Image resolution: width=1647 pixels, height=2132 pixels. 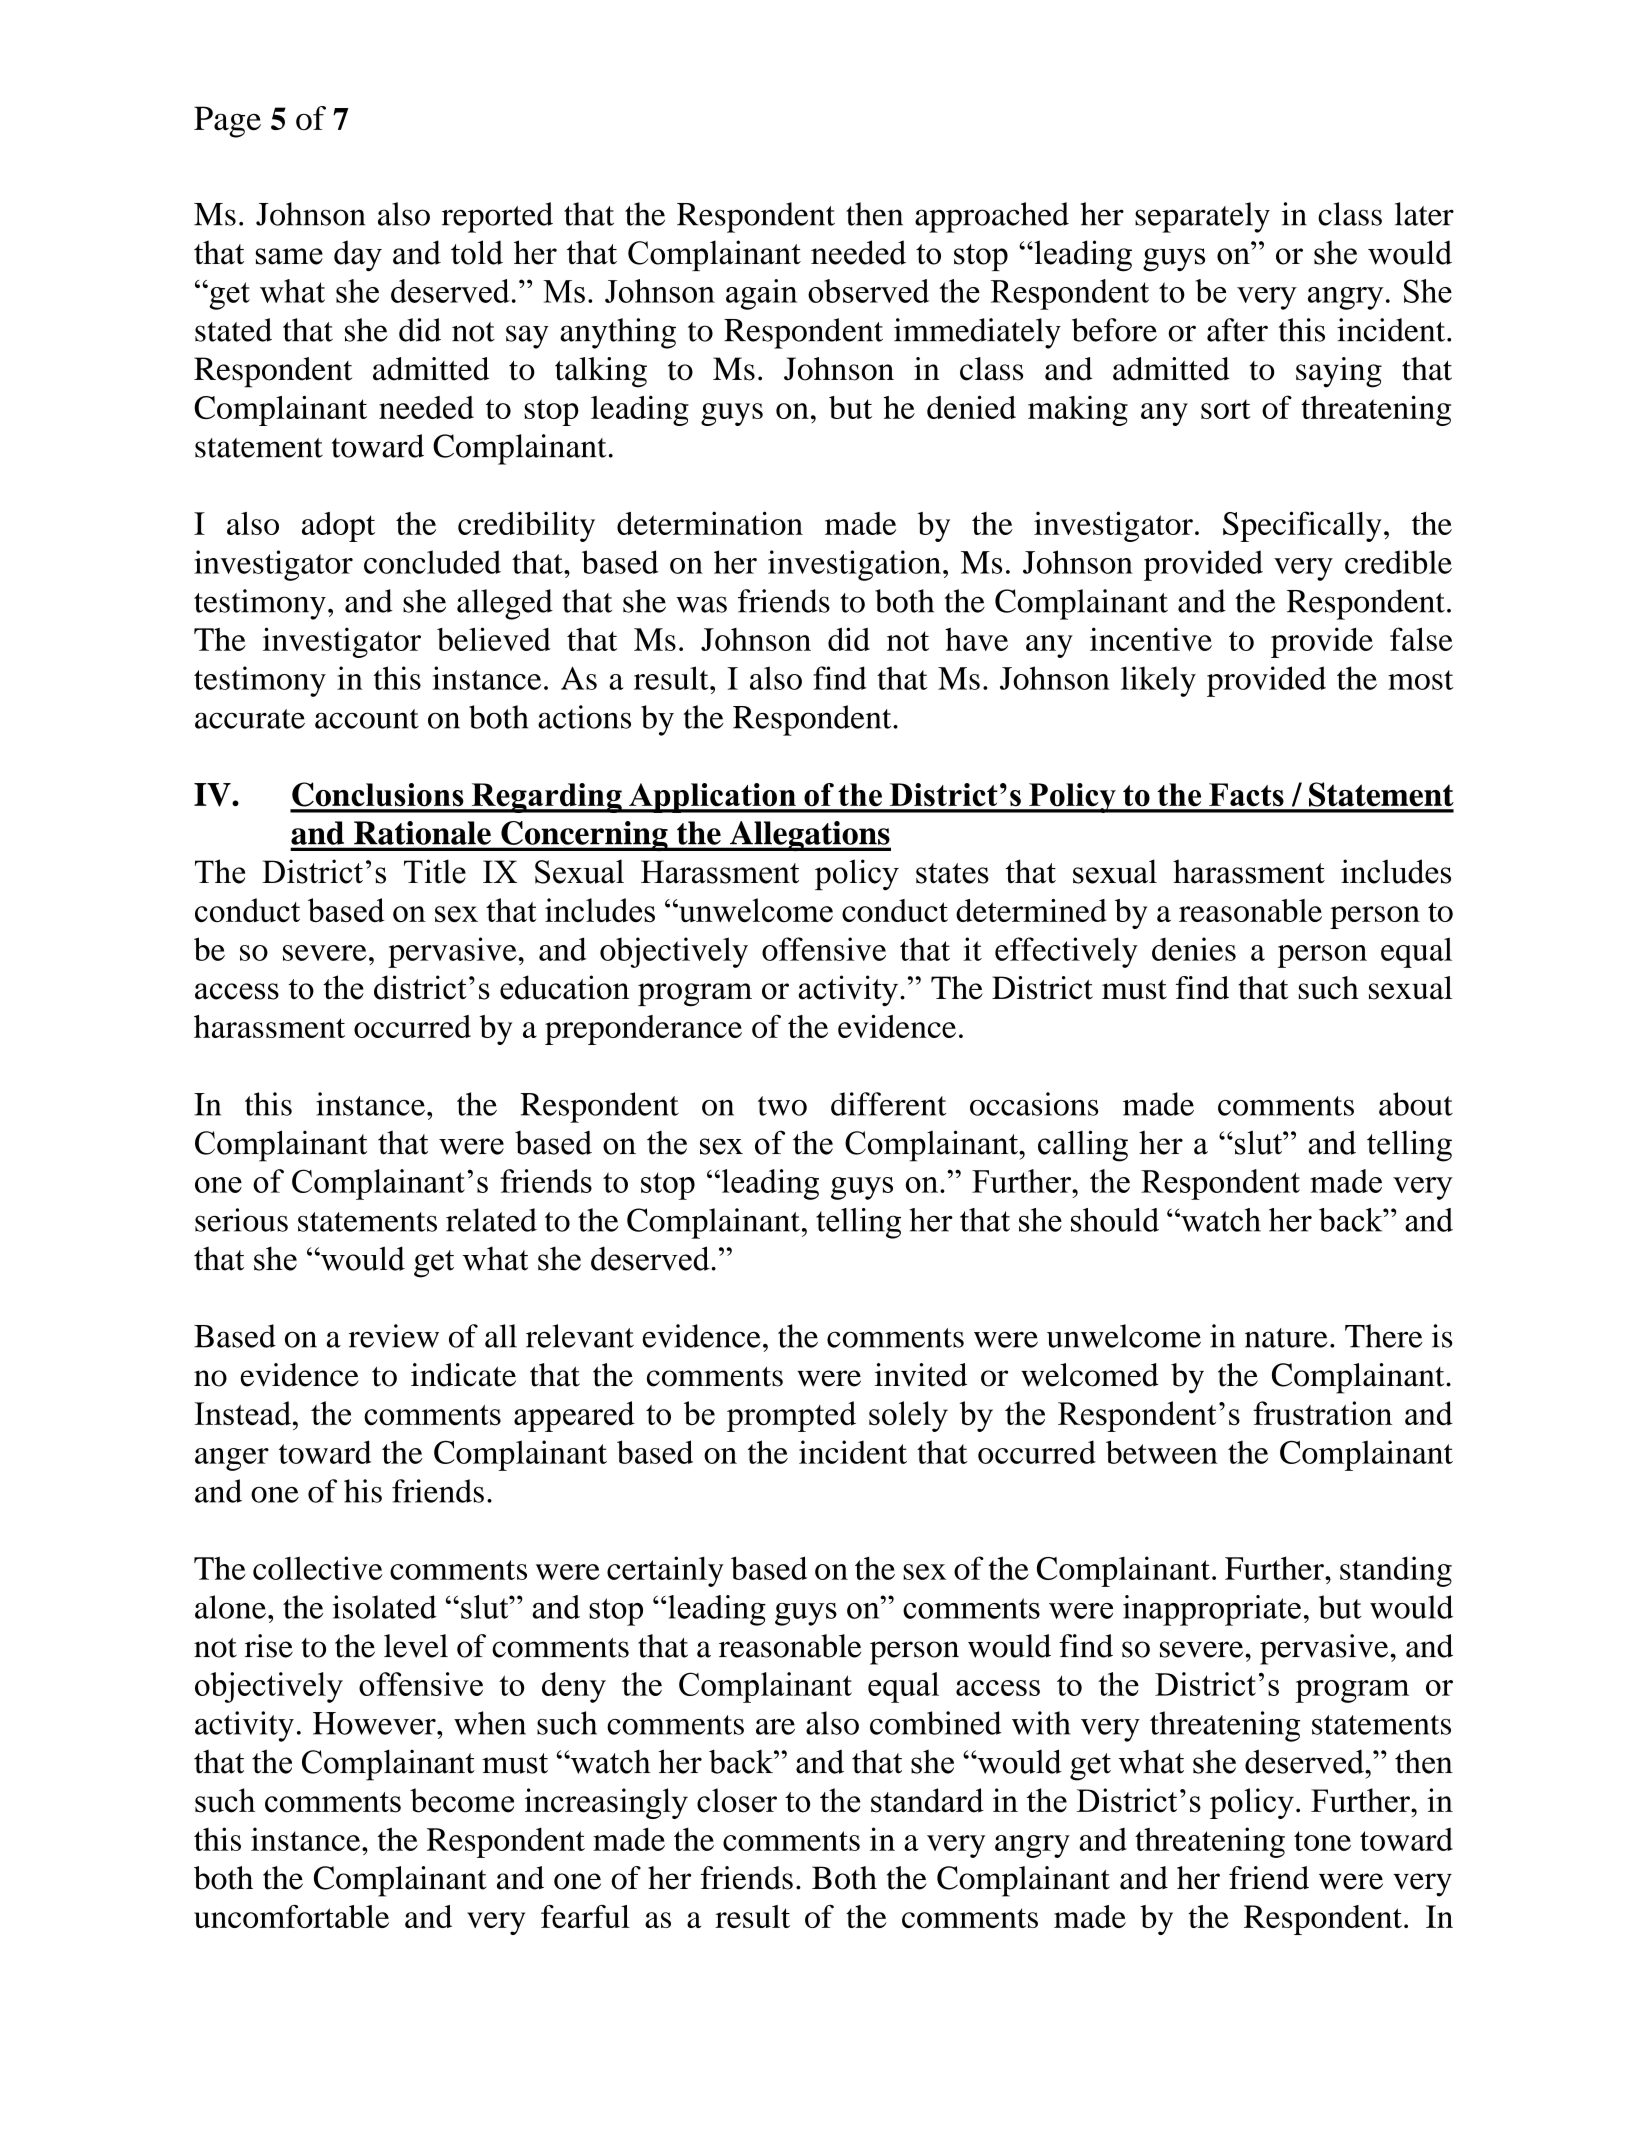 I want to click on separately, so click(x=1202, y=217).
